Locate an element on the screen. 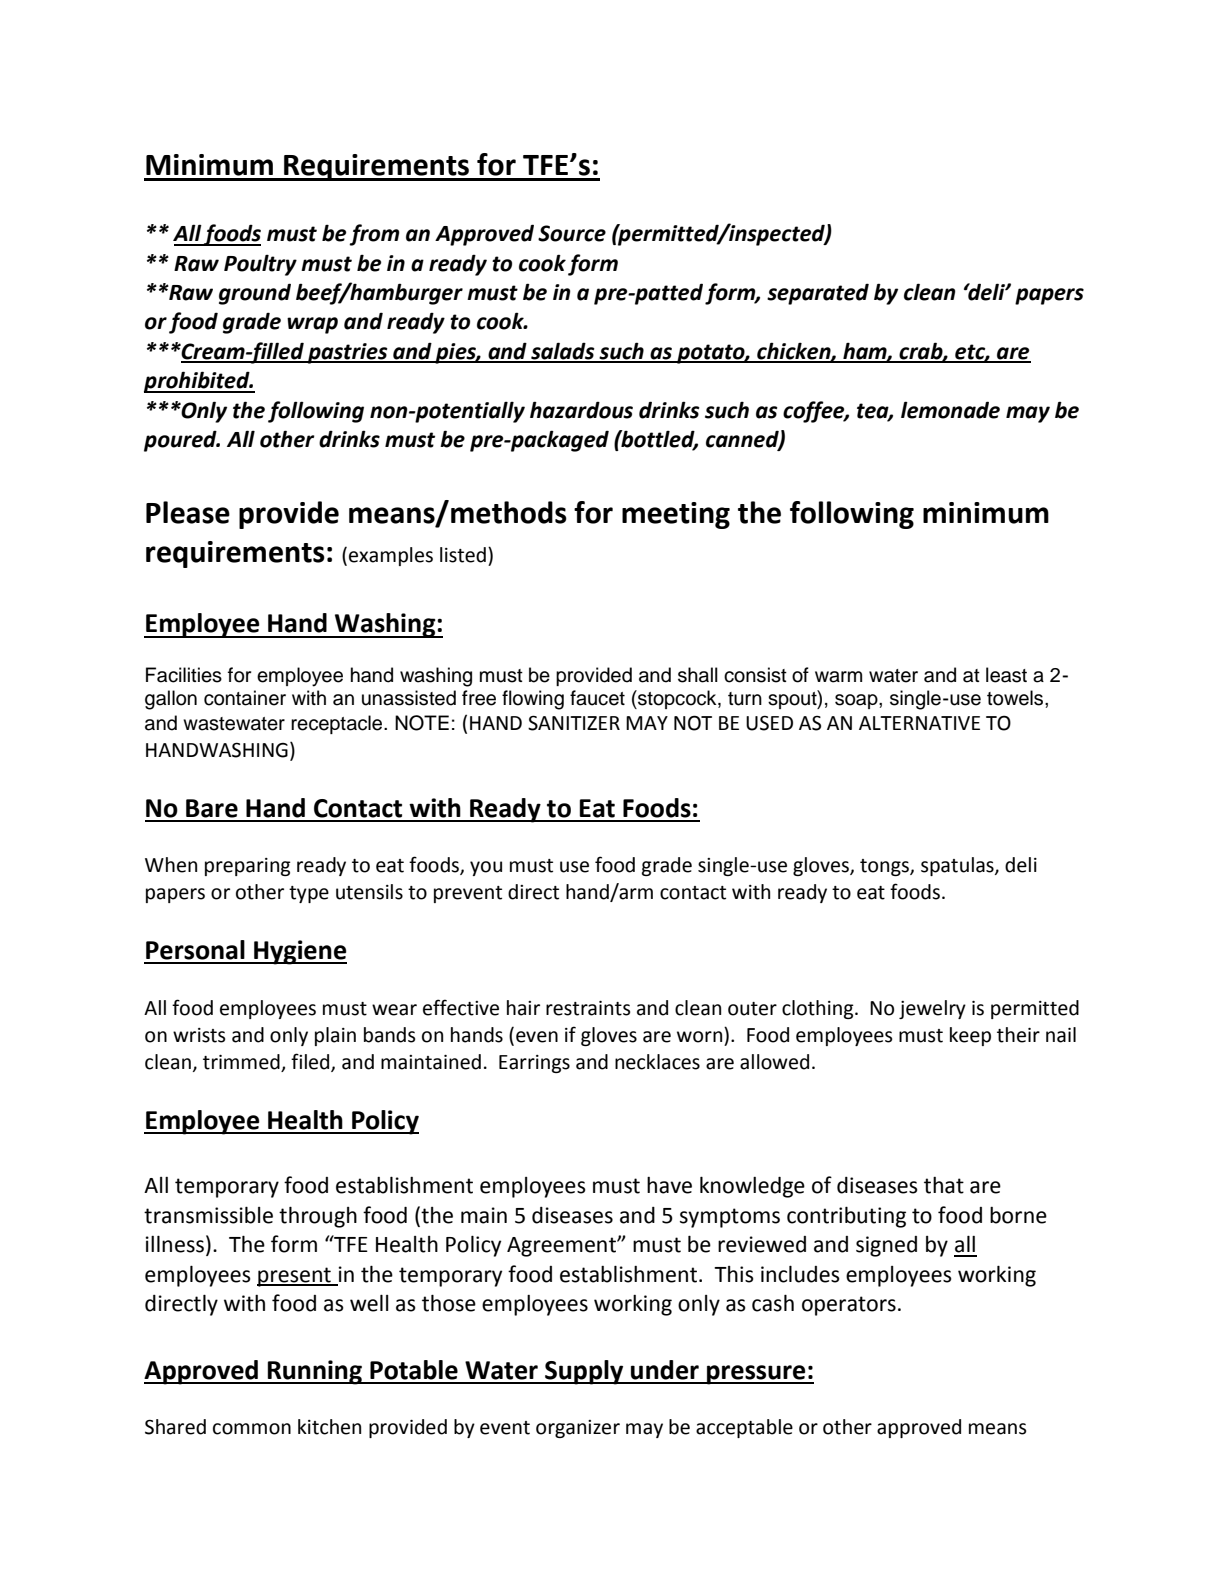 The width and height of the screenshot is (1229, 1591). you is located at coordinates (486, 868).
